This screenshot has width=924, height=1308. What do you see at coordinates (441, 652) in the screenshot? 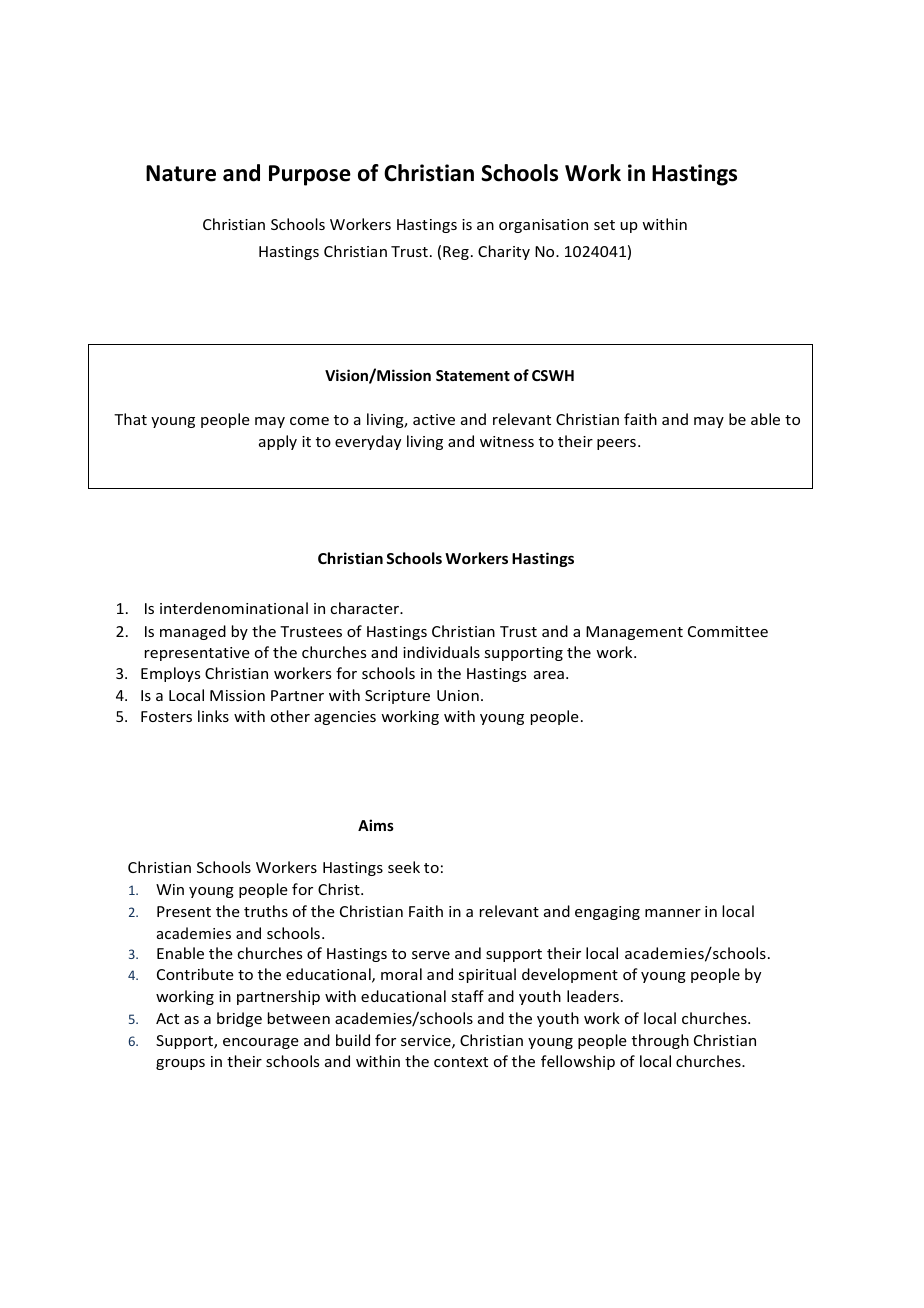
I see `individuals` at bounding box center [441, 652].
